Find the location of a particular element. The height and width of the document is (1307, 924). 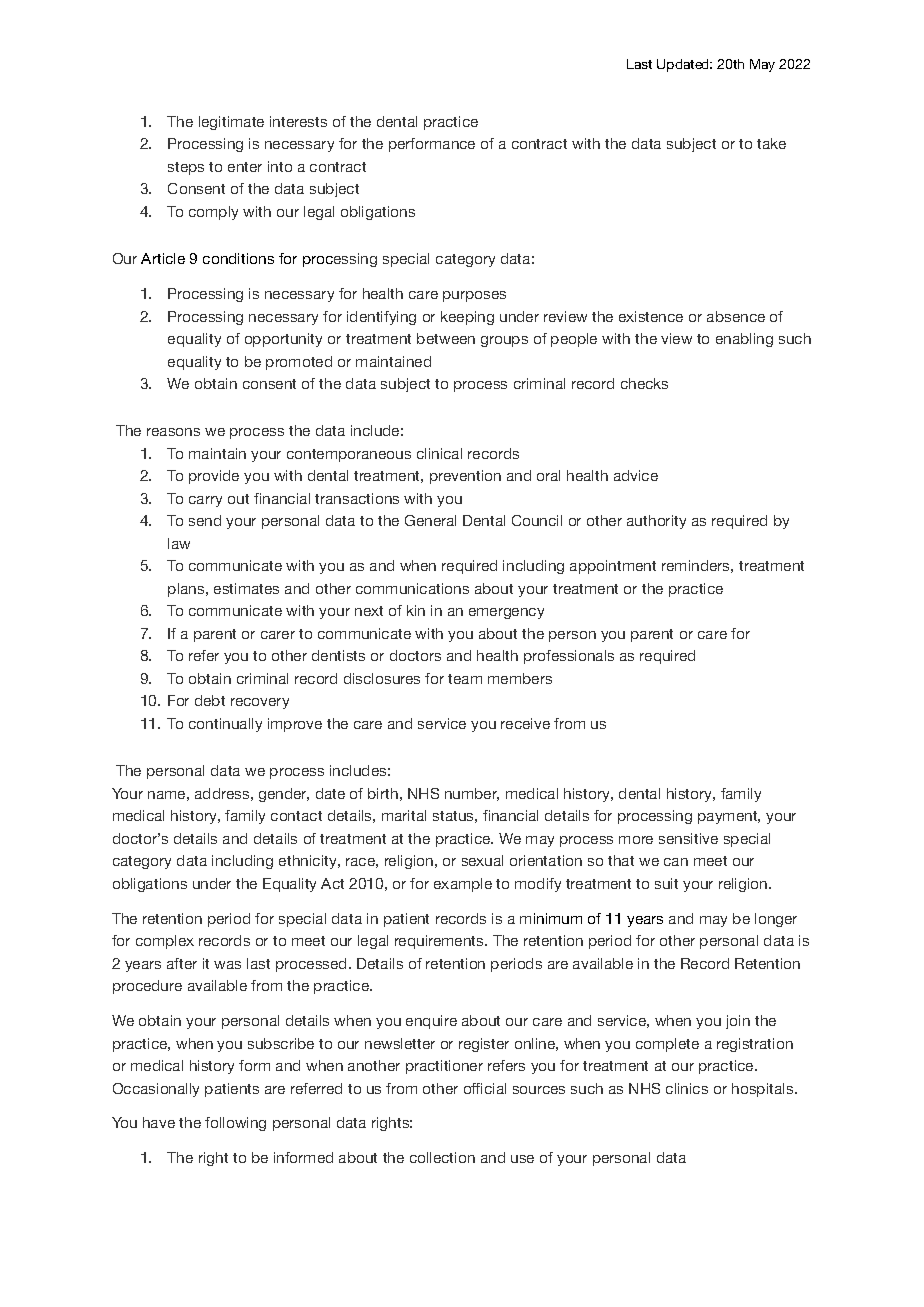

interests is located at coordinates (298, 121).
